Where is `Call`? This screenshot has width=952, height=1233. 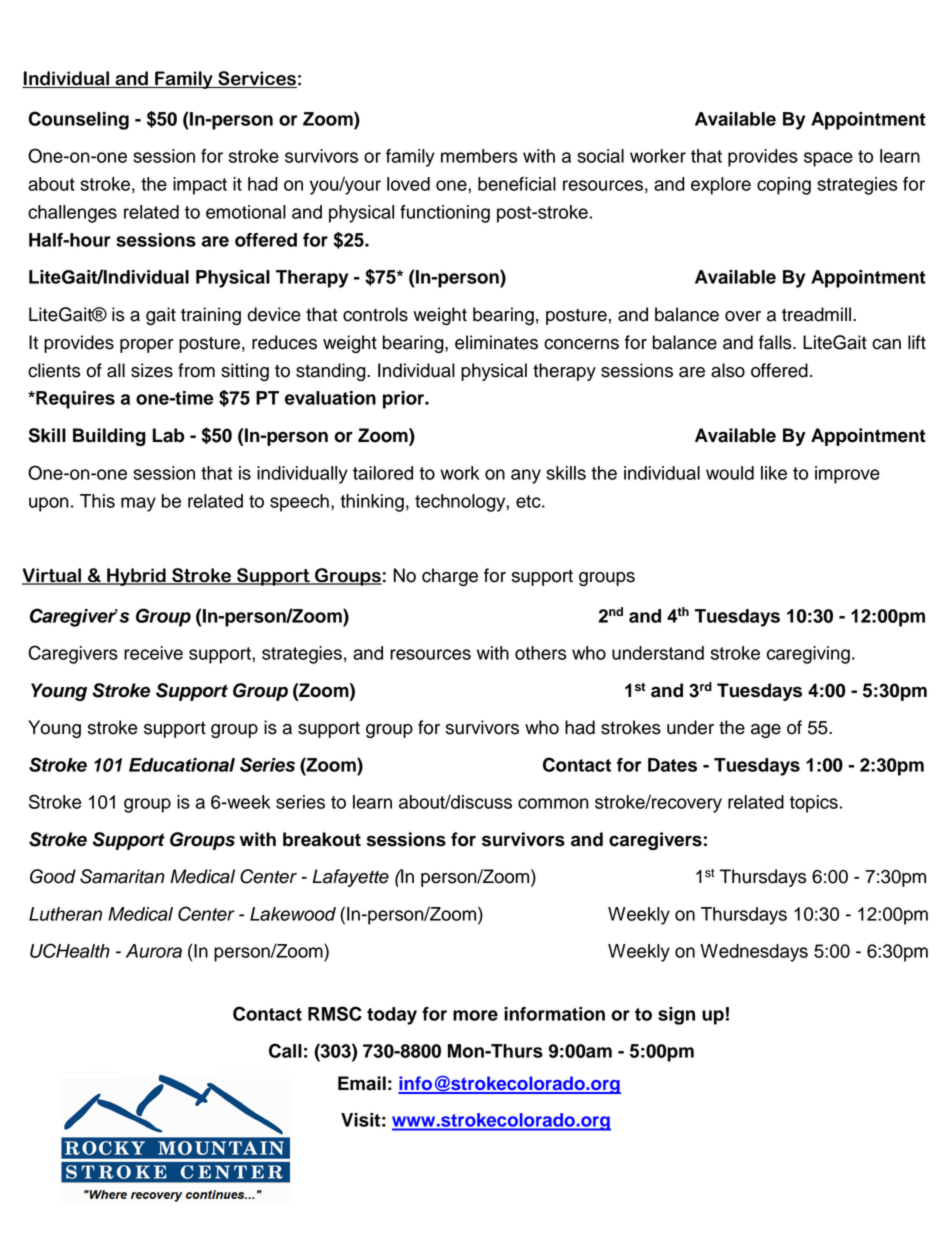 Call is located at coordinates (285, 1050).
